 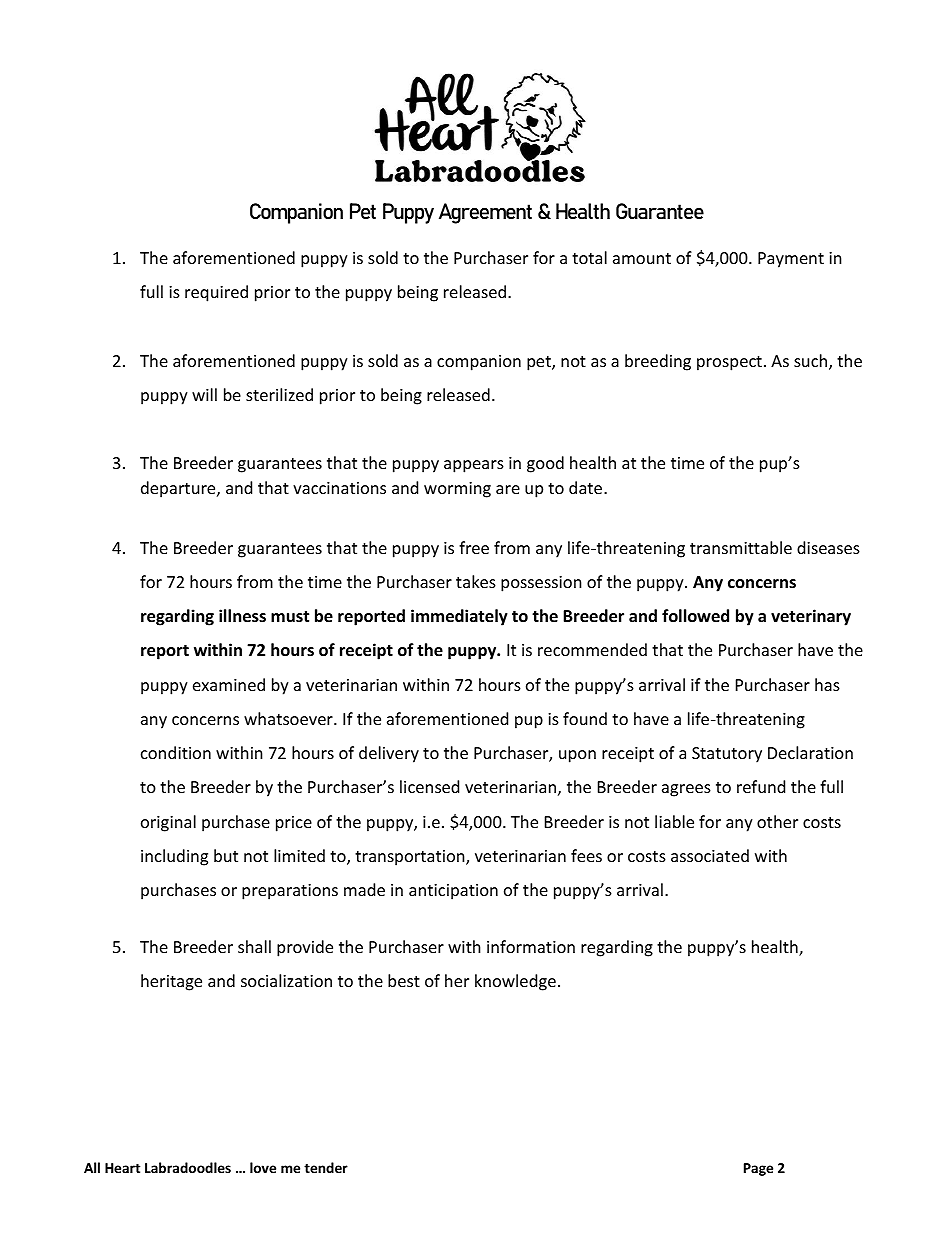 I want to click on tender, so click(x=326, y=1167).
